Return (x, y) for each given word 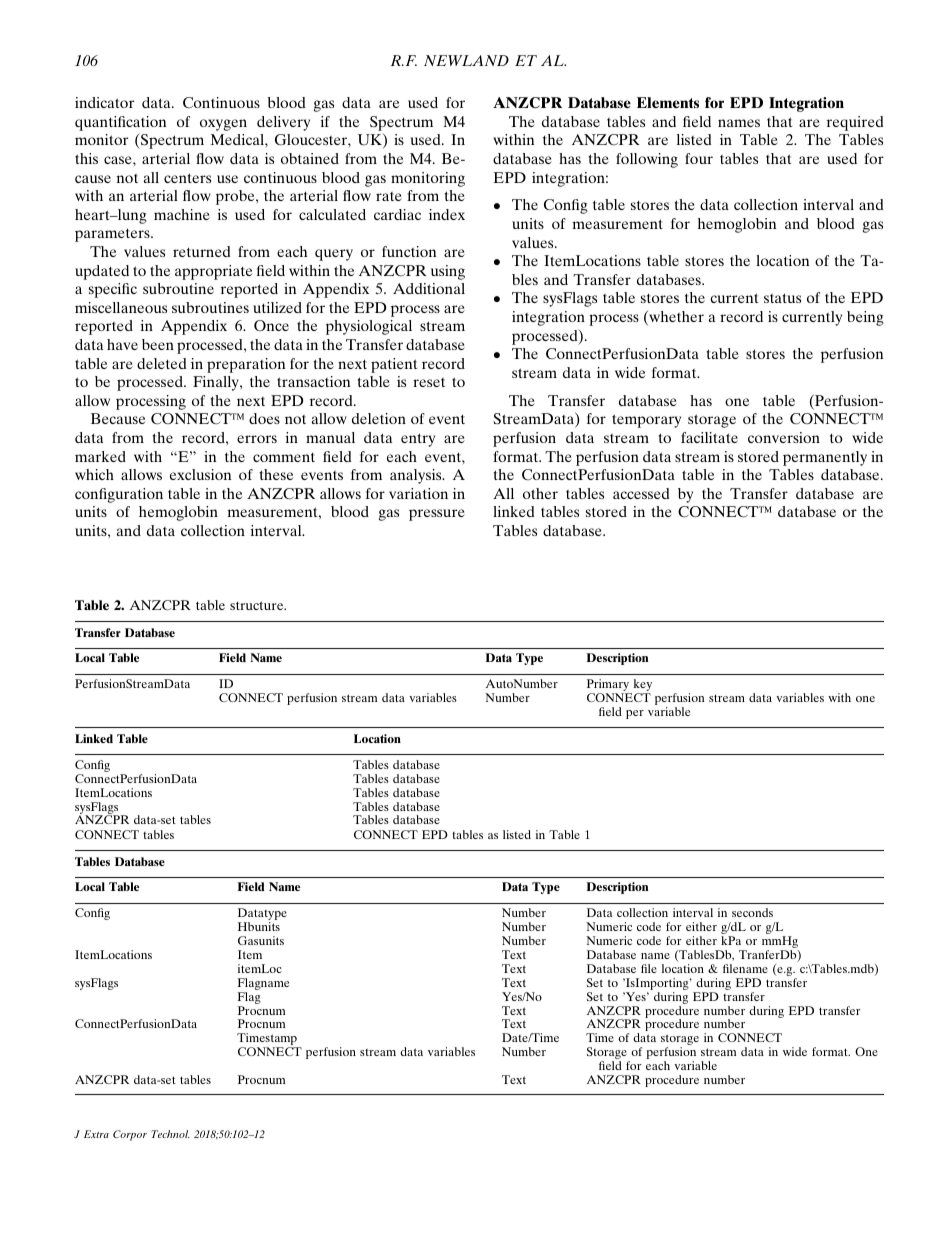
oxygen (223, 125)
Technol (170, 1134)
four (699, 158)
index (447, 214)
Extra (96, 1134)
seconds (752, 912)
